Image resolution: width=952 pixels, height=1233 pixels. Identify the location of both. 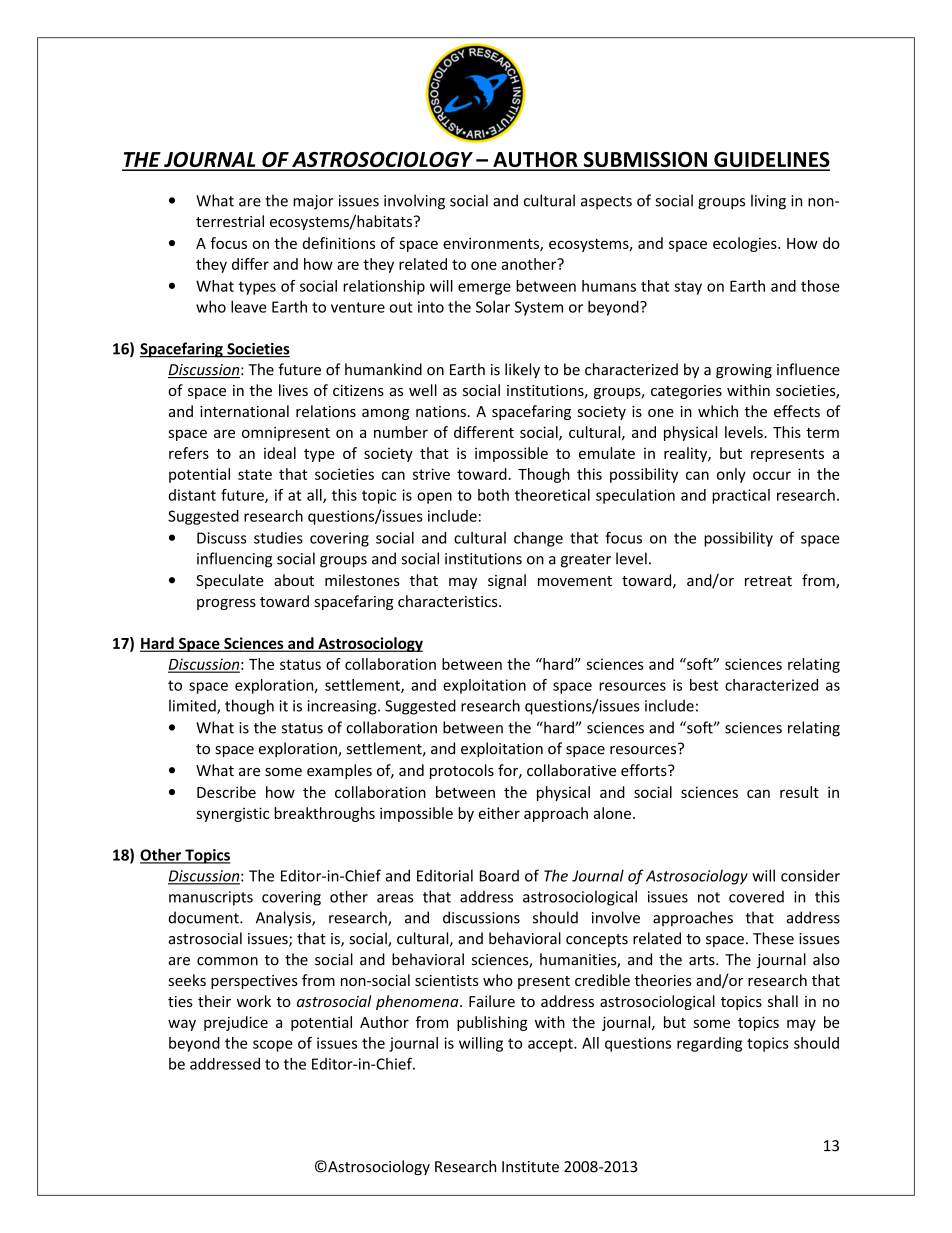
(493, 495).
